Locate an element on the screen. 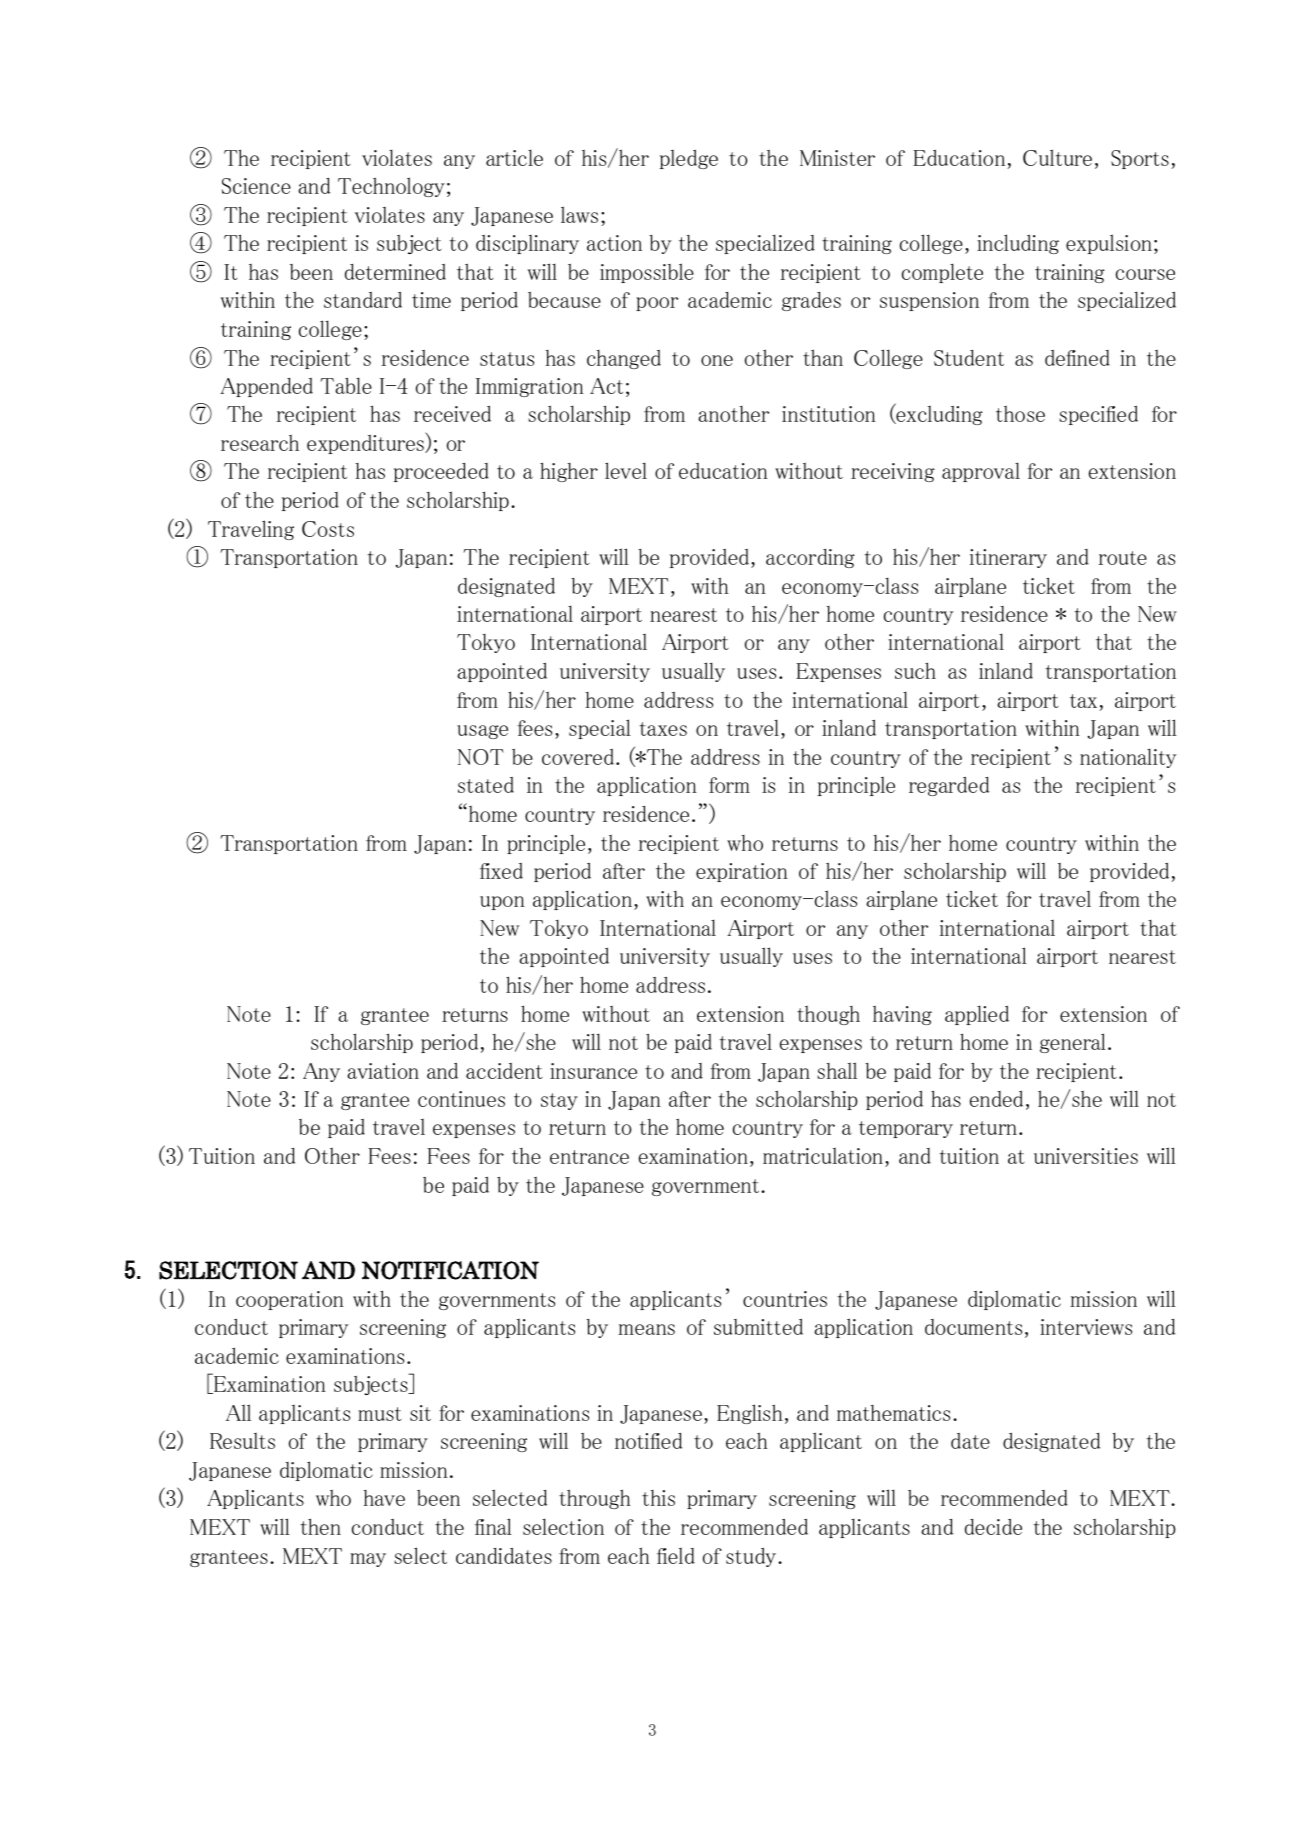 The image size is (1305, 1847). regarded is located at coordinates (949, 786).
